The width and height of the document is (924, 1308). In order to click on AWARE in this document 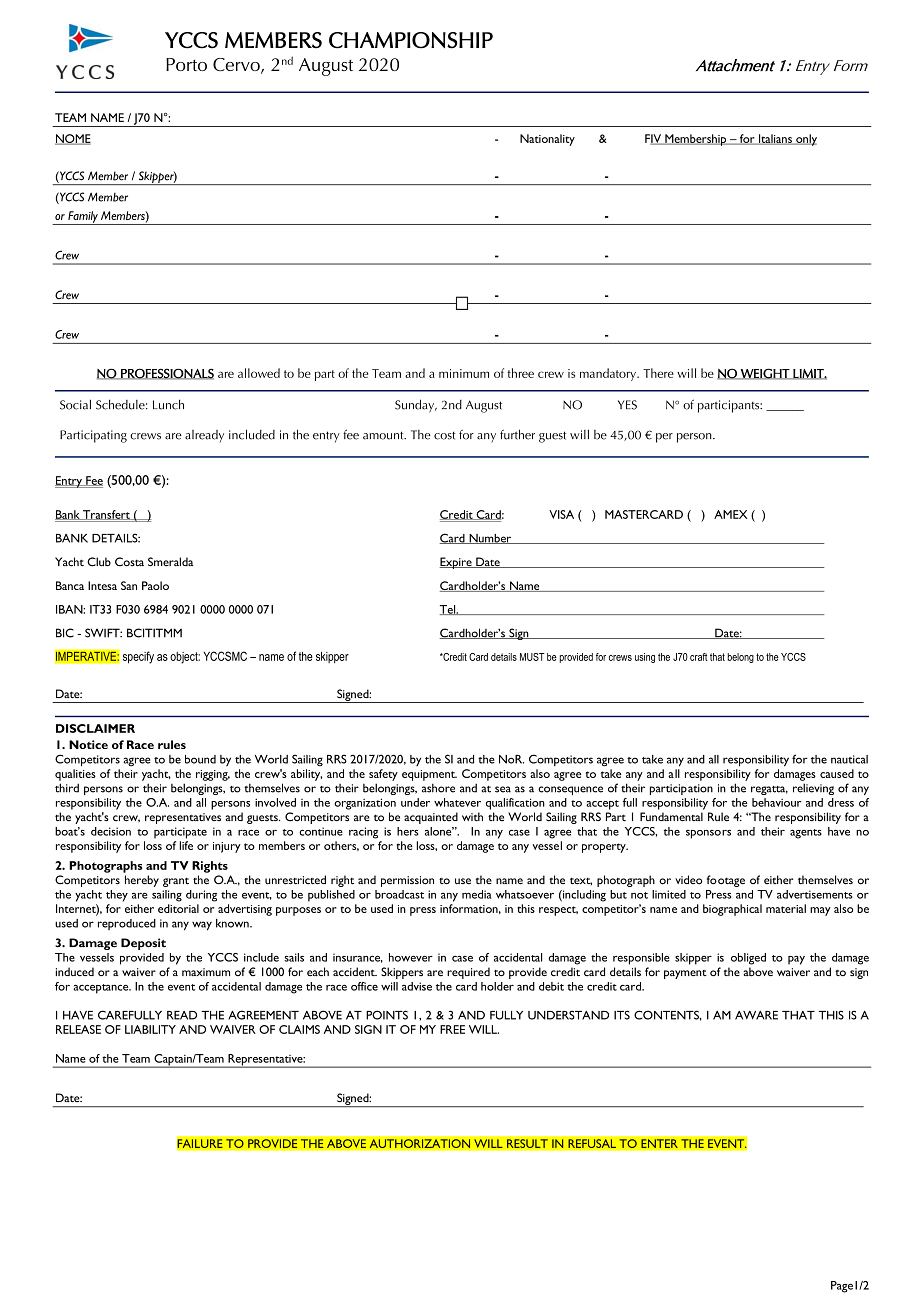, I will do `click(756, 1015)`.
